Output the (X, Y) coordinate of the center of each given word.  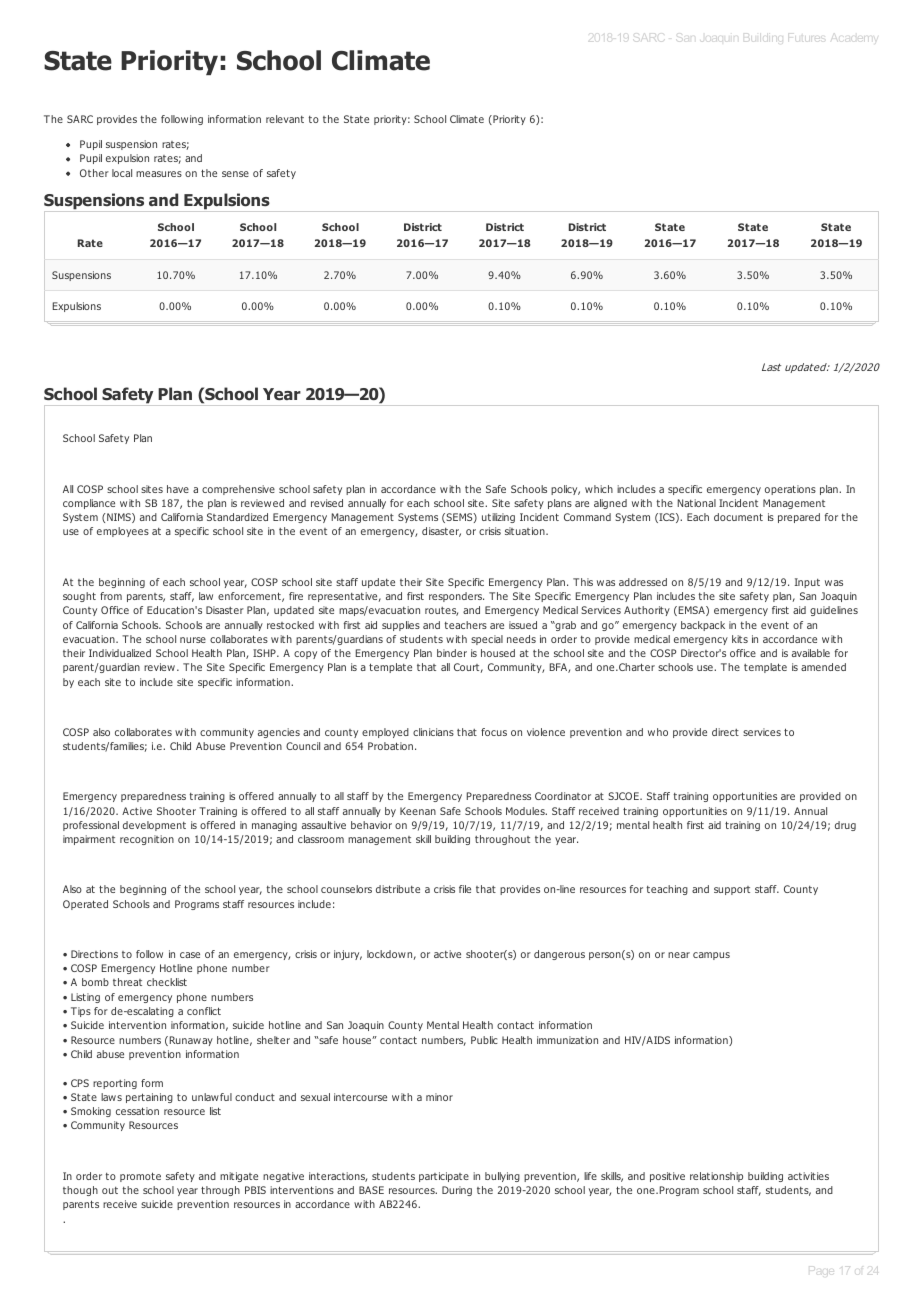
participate (444, 1177)
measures (159, 174)
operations (790, 490)
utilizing (498, 518)
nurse (193, 640)
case (190, 955)
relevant (285, 119)
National (697, 503)
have (178, 489)
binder (452, 653)
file (465, 889)
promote (140, 1177)
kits (740, 639)
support (732, 890)
